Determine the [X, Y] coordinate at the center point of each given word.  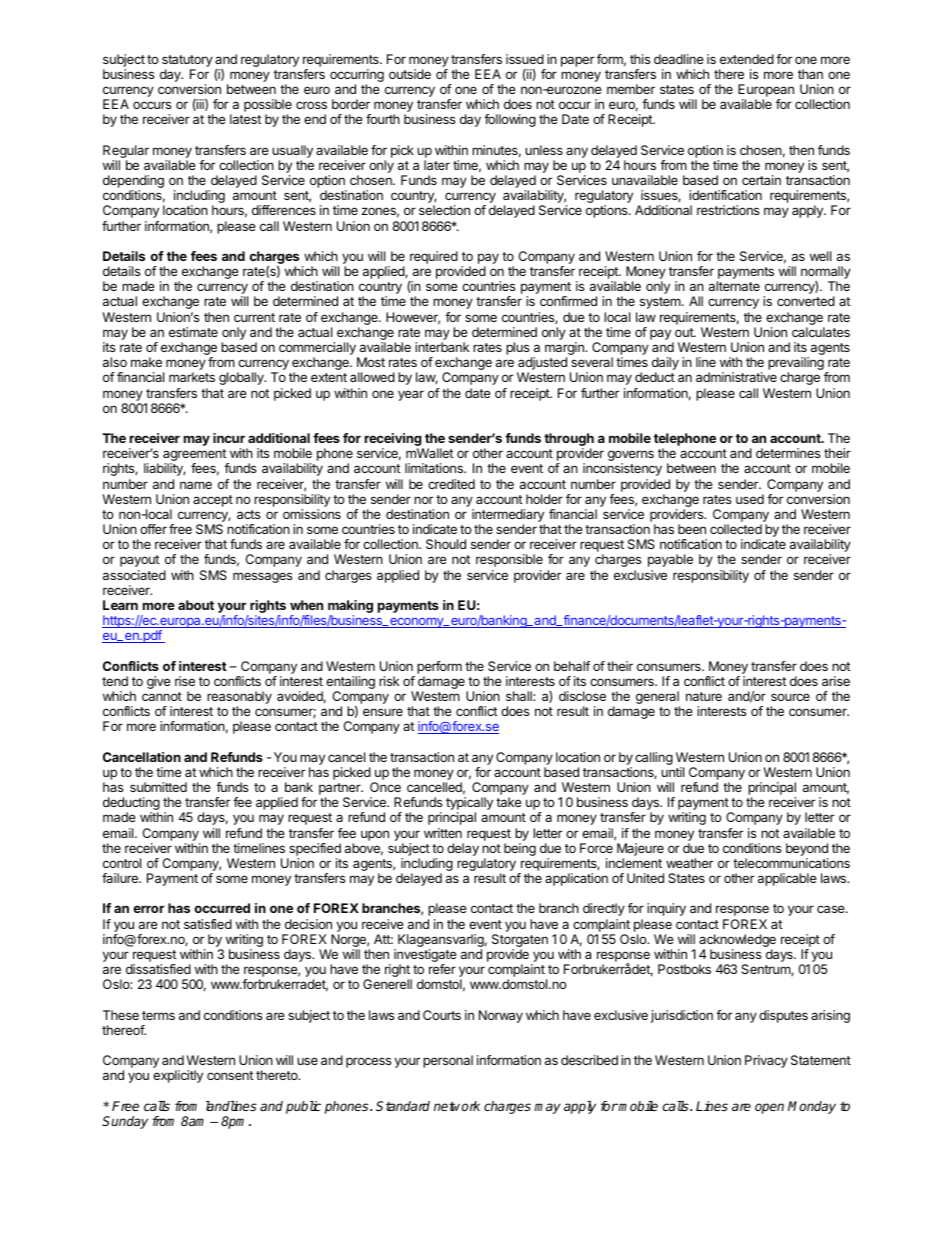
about [196, 605]
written [443, 833]
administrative [736, 377]
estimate [193, 332]
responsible [509, 560]
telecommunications [791, 863]
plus [519, 350]
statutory [187, 62]
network [457, 1106]
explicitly [178, 1076]
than [810, 74]
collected [736, 529]
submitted [158, 787]
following [510, 120]
